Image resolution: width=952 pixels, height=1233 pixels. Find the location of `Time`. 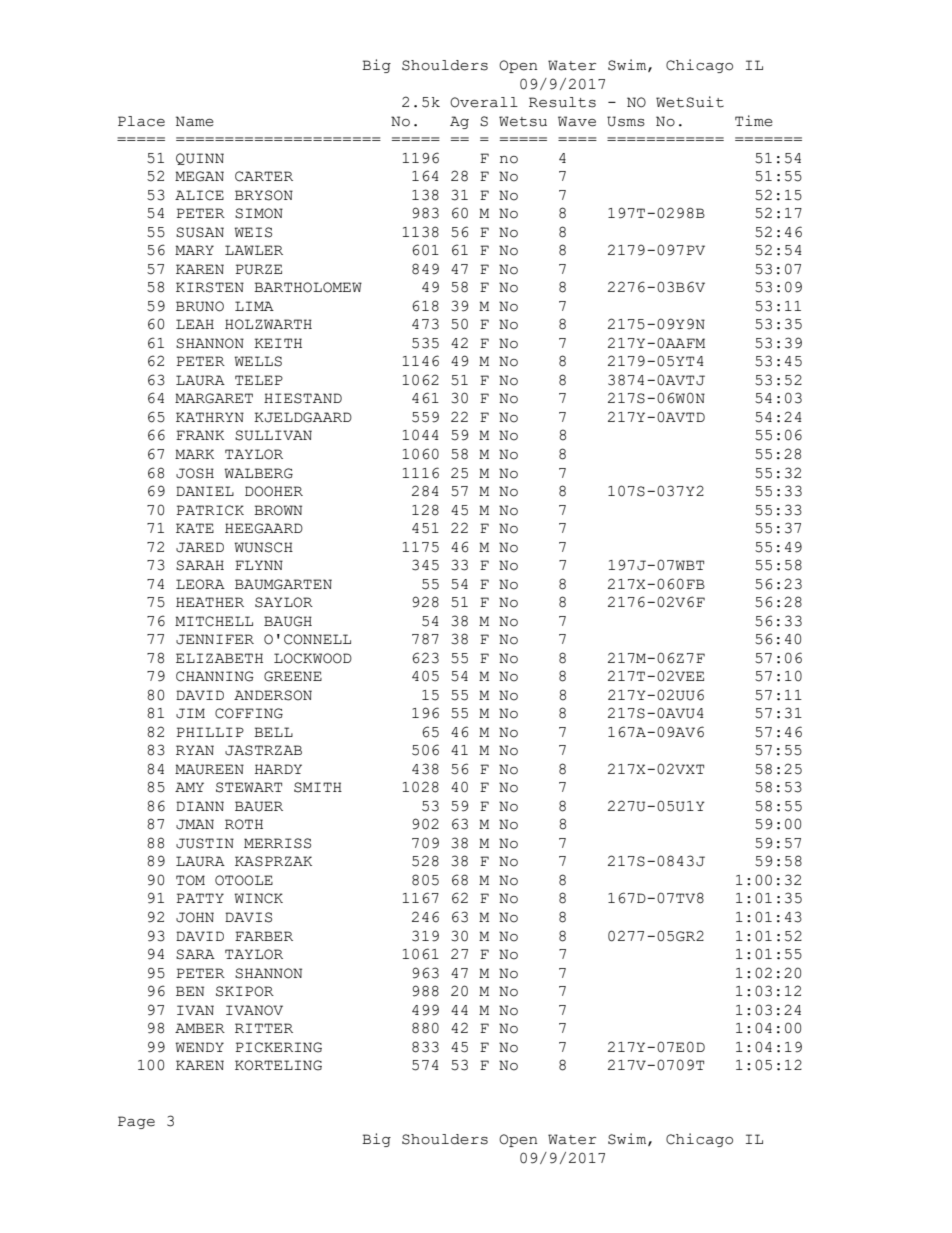

Time is located at coordinates (754, 121).
